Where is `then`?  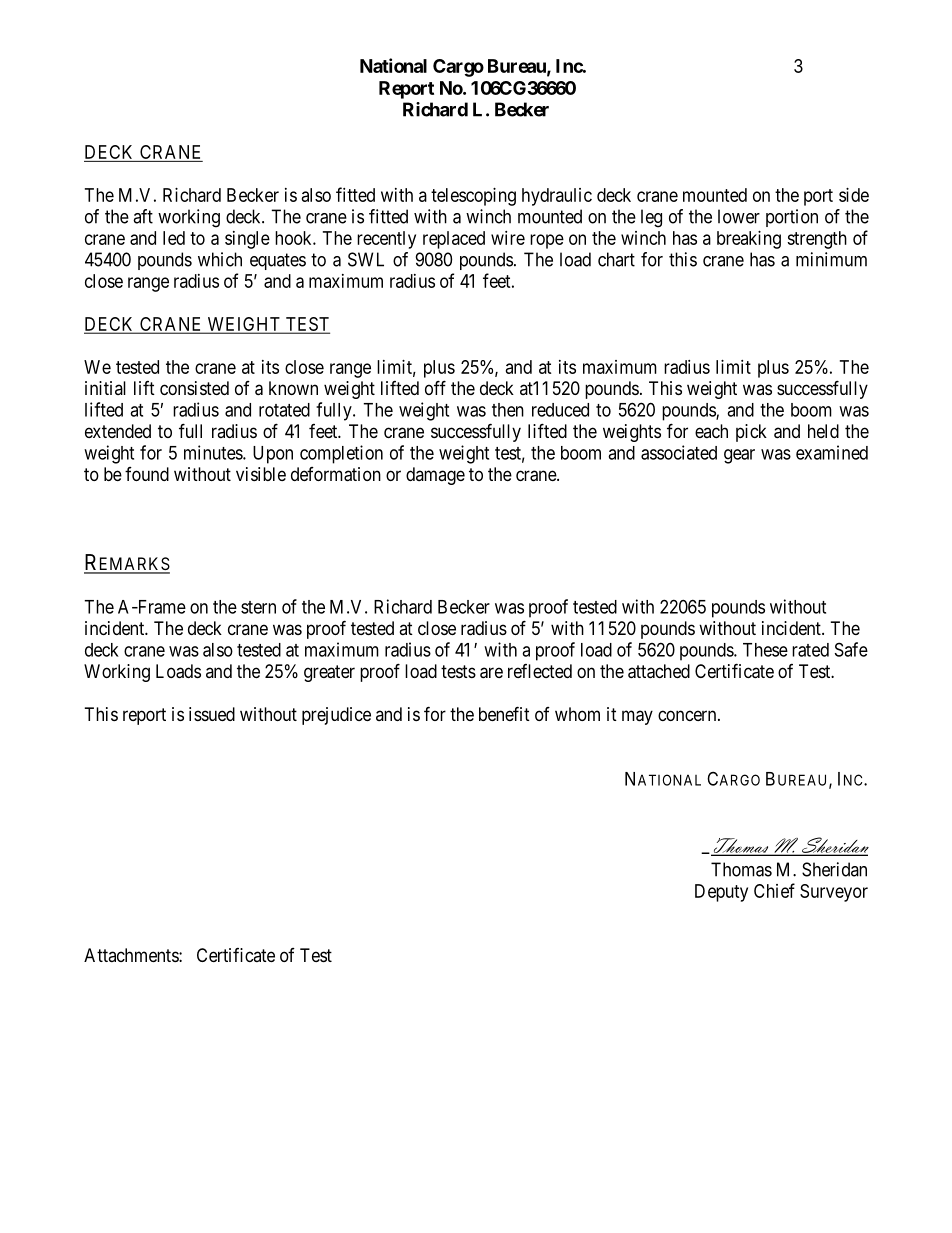 then is located at coordinates (508, 410).
